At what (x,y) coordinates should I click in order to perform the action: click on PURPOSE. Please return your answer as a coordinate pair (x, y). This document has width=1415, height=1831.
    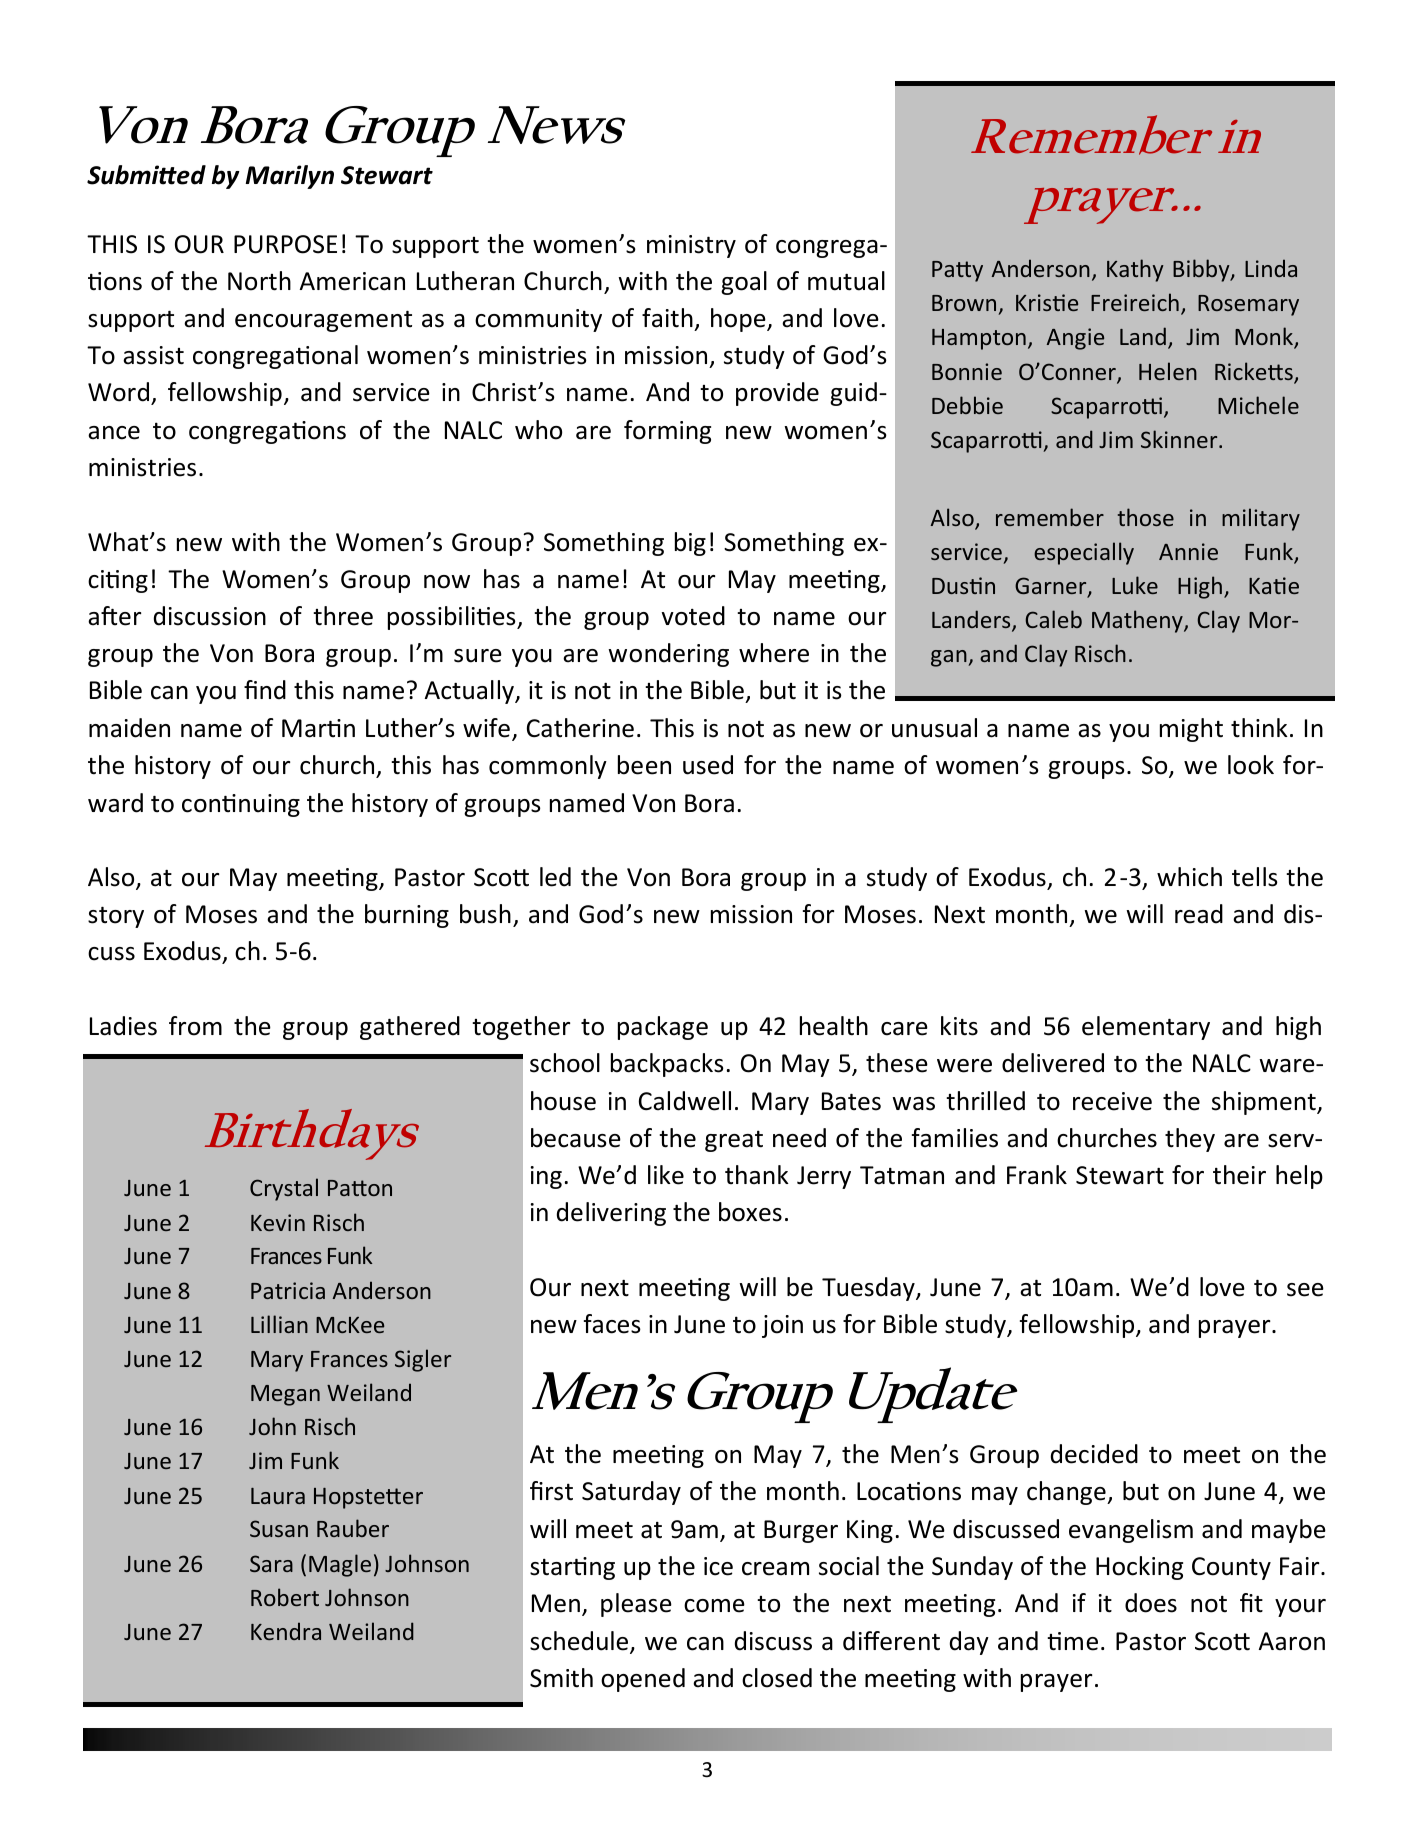
    Looking at the image, I should click on (285, 244).
